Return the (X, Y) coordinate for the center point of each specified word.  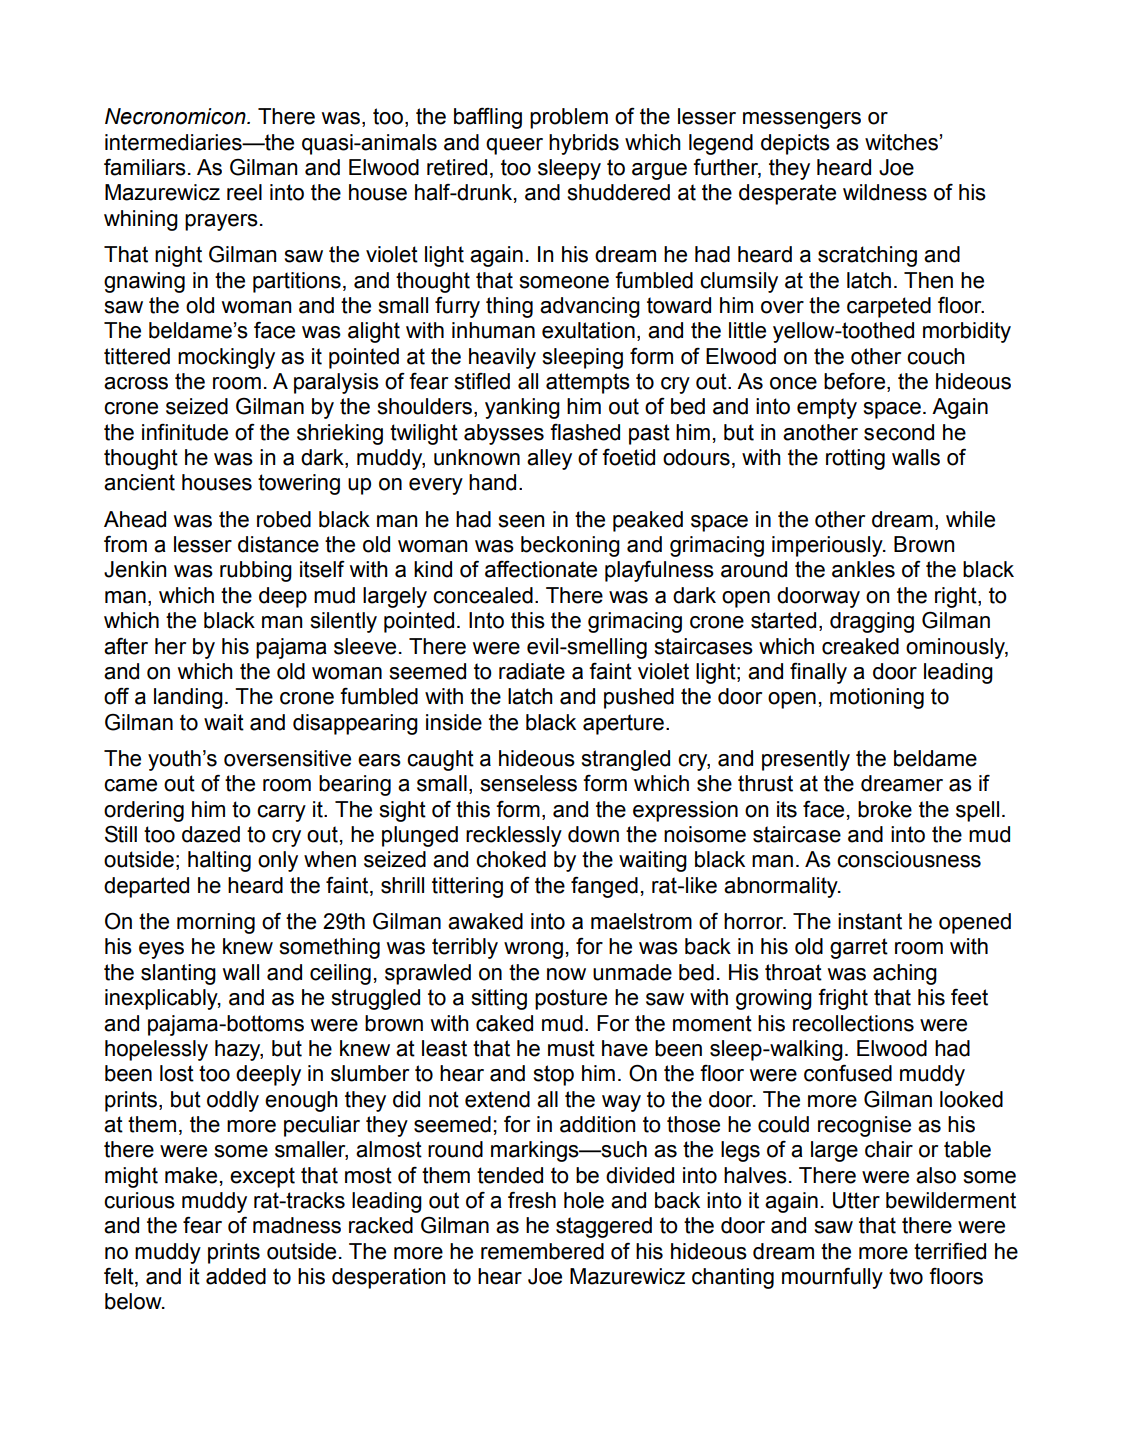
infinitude (185, 432)
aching (905, 974)
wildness (885, 192)
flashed (585, 432)
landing (188, 698)
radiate (532, 671)
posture (571, 999)
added (236, 1276)
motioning (877, 698)
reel (244, 192)
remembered (542, 1251)
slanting (178, 974)
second (899, 432)
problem (569, 118)
